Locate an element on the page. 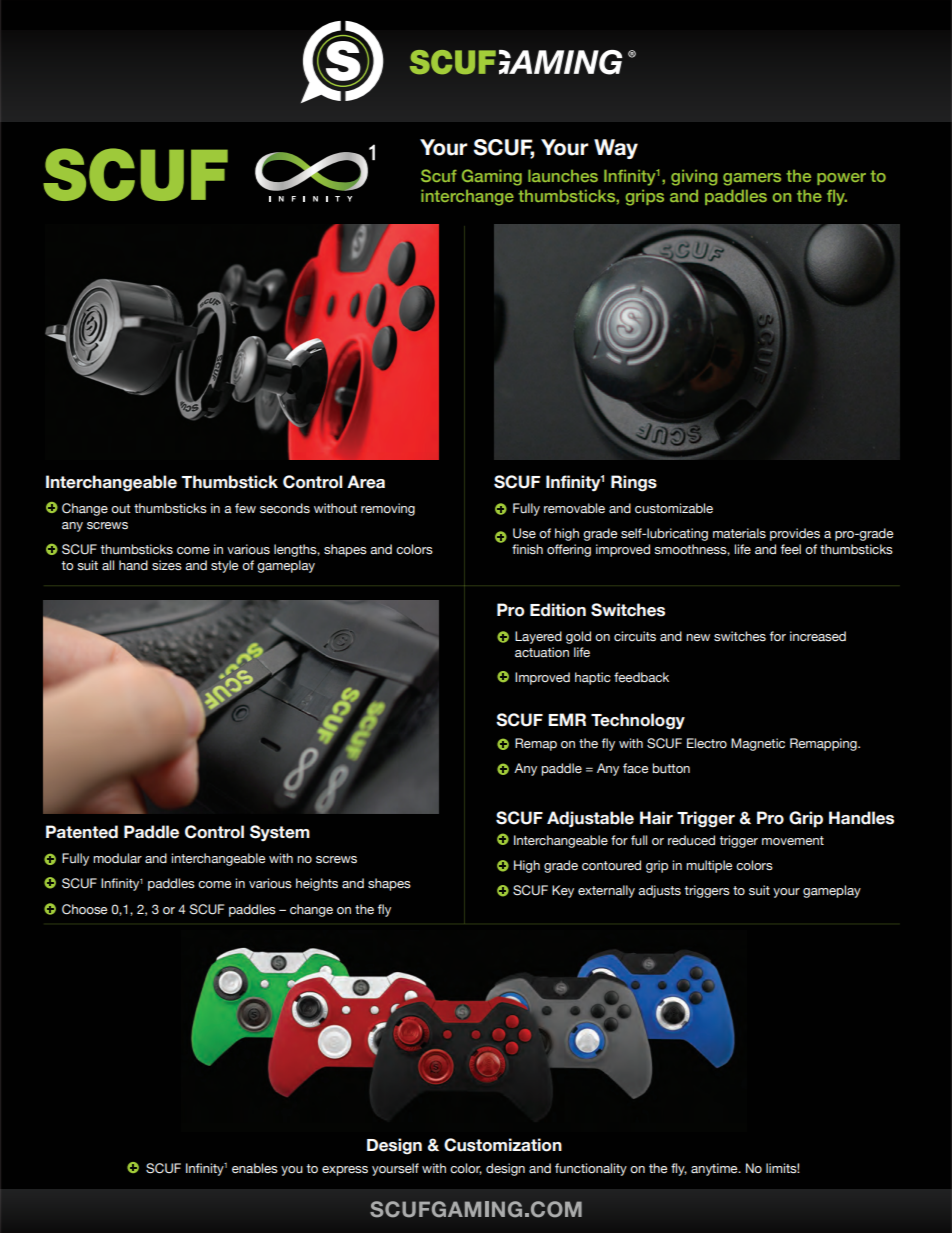 The height and width of the document is (1233, 952). new is located at coordinates (698, 637).
